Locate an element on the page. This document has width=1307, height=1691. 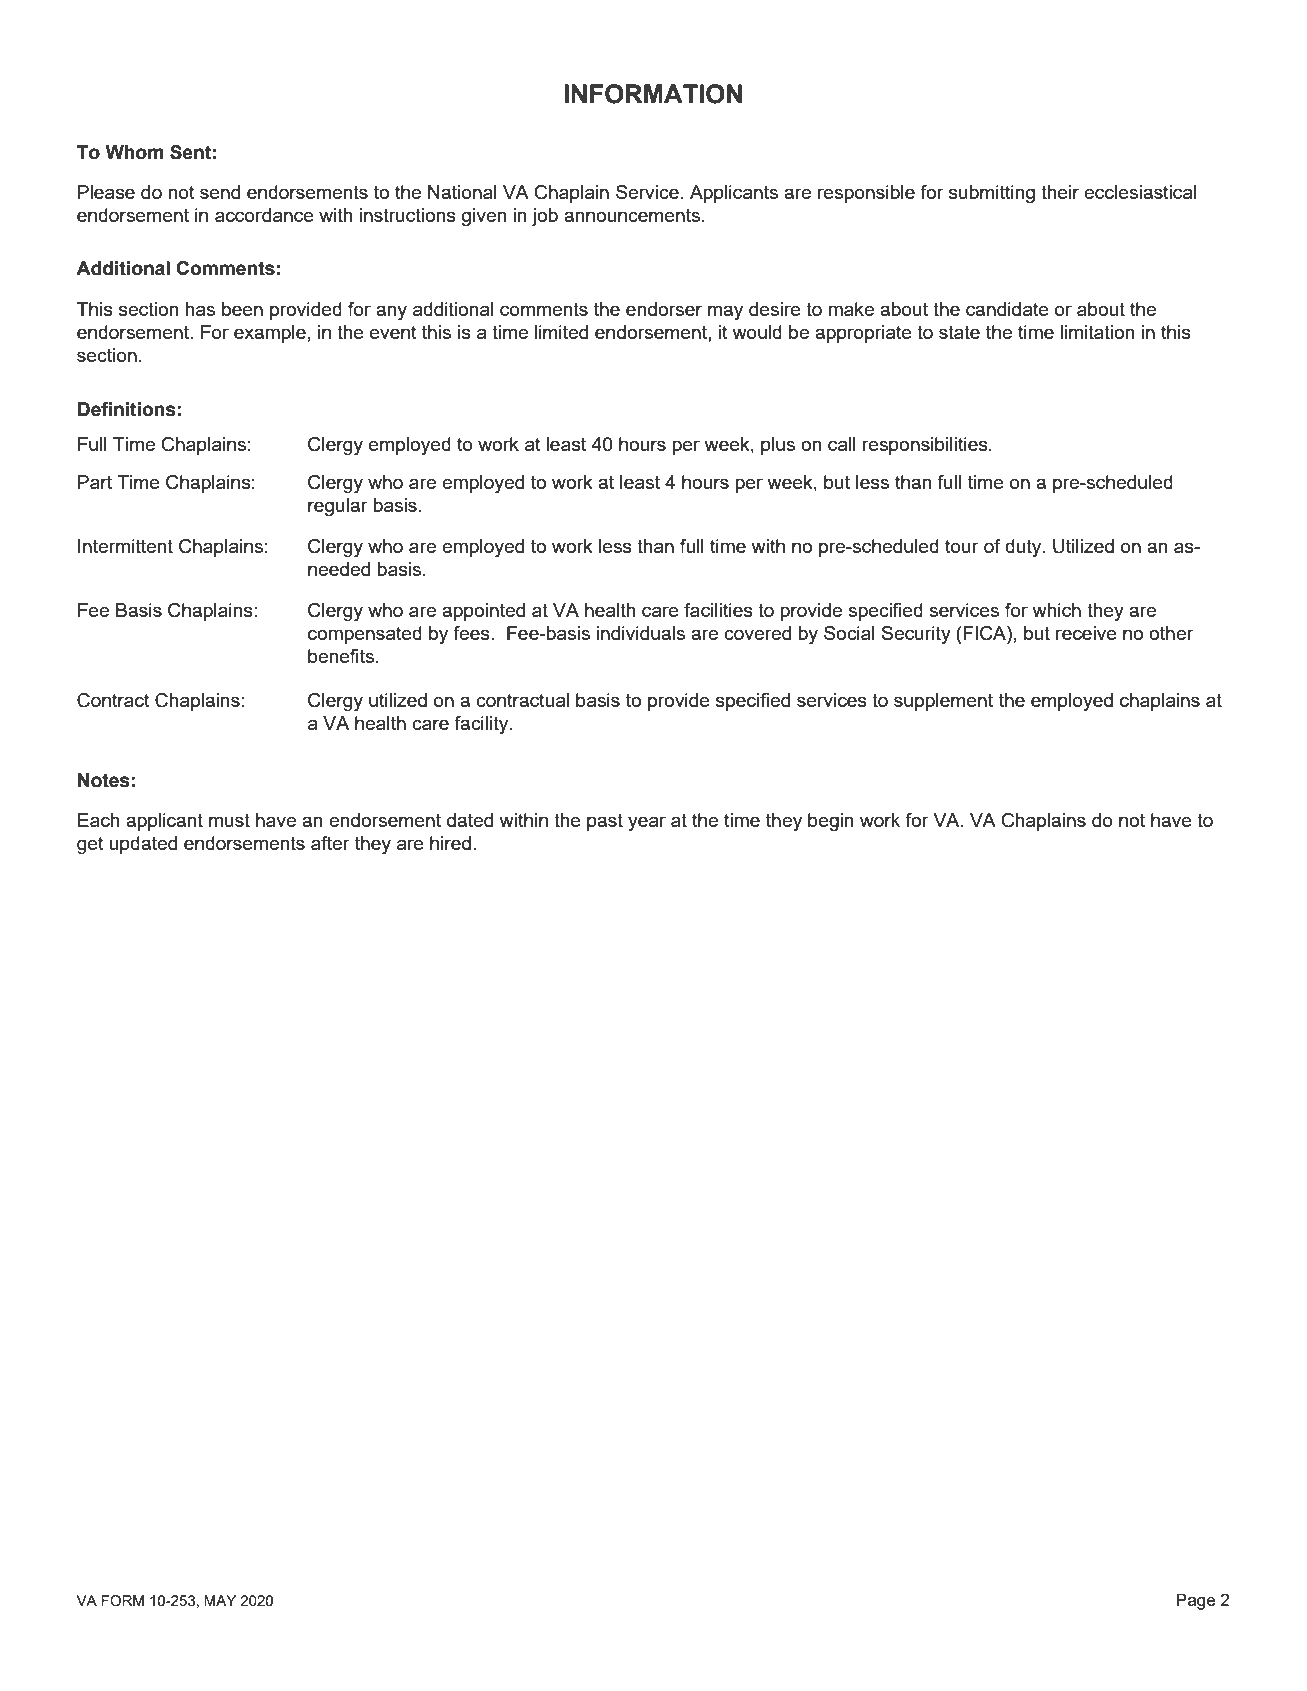
Page is located at coordinates (1196, 1601).
